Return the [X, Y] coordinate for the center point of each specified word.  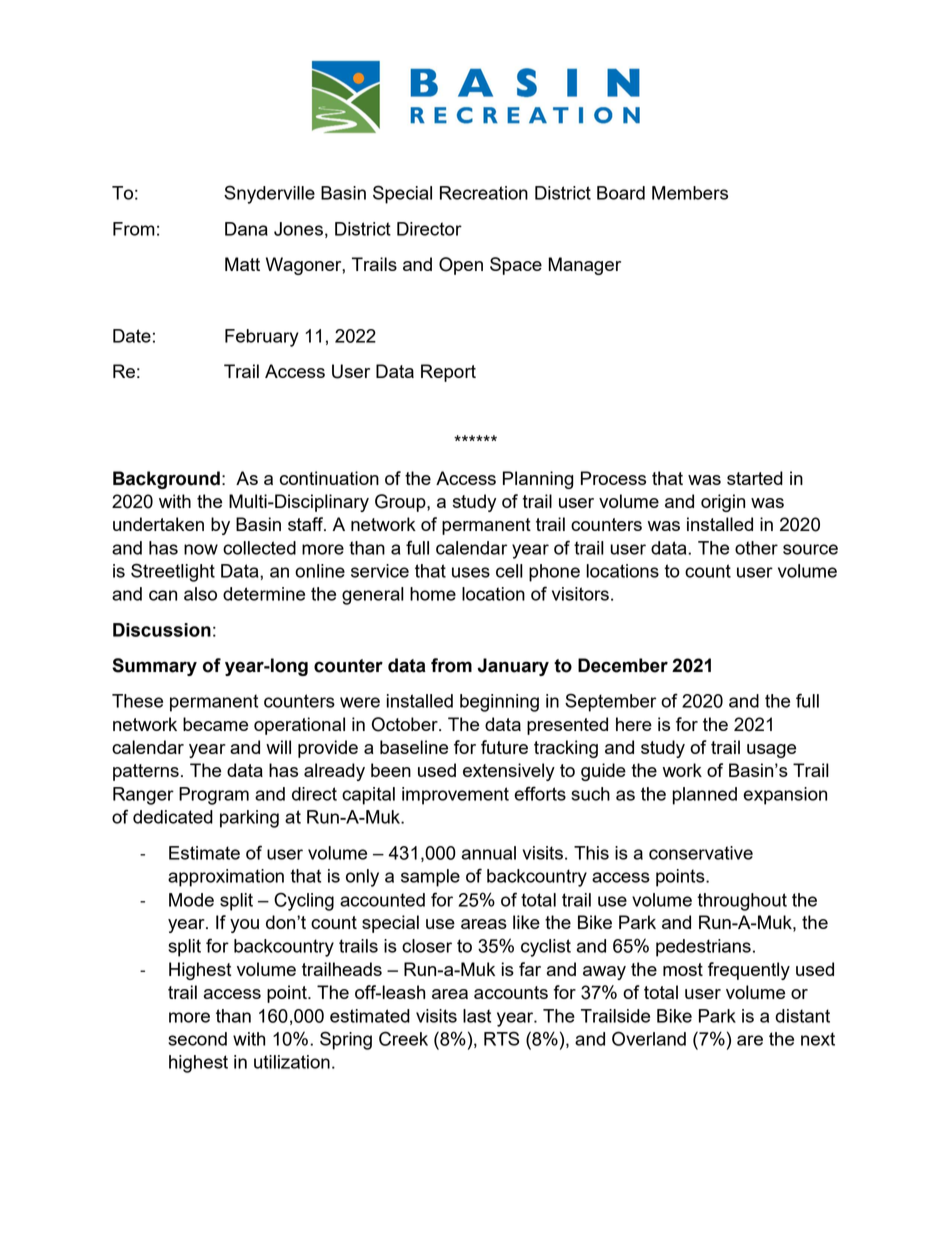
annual [489, 853]
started [755, 478]
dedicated [173, 817]
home [433, 594]
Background [166, 480]
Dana [246, 229]
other [756, 548]
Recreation [484, 193]
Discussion [162, 630]
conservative [701, 853]
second [197, 1039]
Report [448, 373]
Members [690, 193]
